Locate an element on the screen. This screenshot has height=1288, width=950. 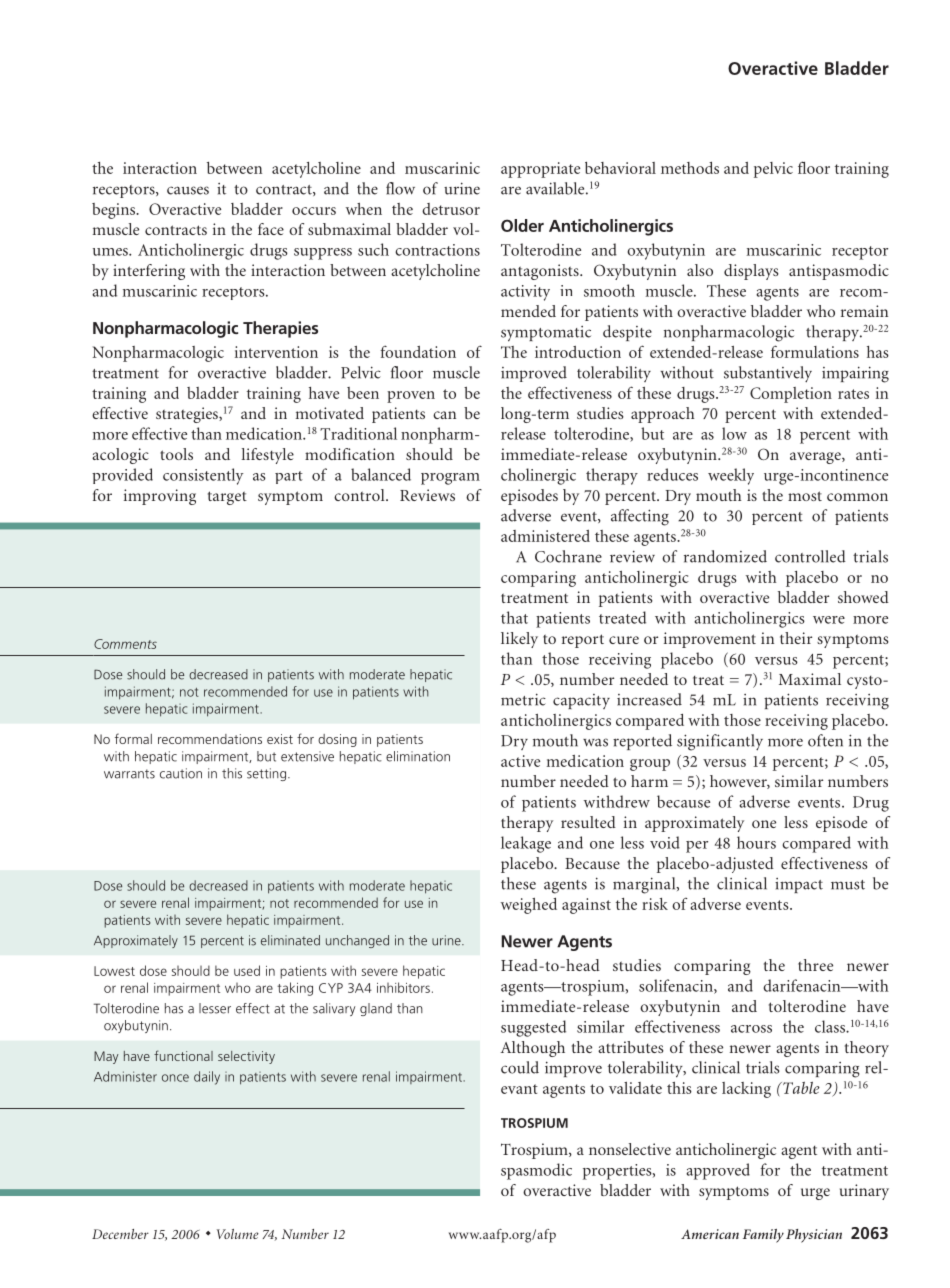
formal is located at coordinates (133, 738).
